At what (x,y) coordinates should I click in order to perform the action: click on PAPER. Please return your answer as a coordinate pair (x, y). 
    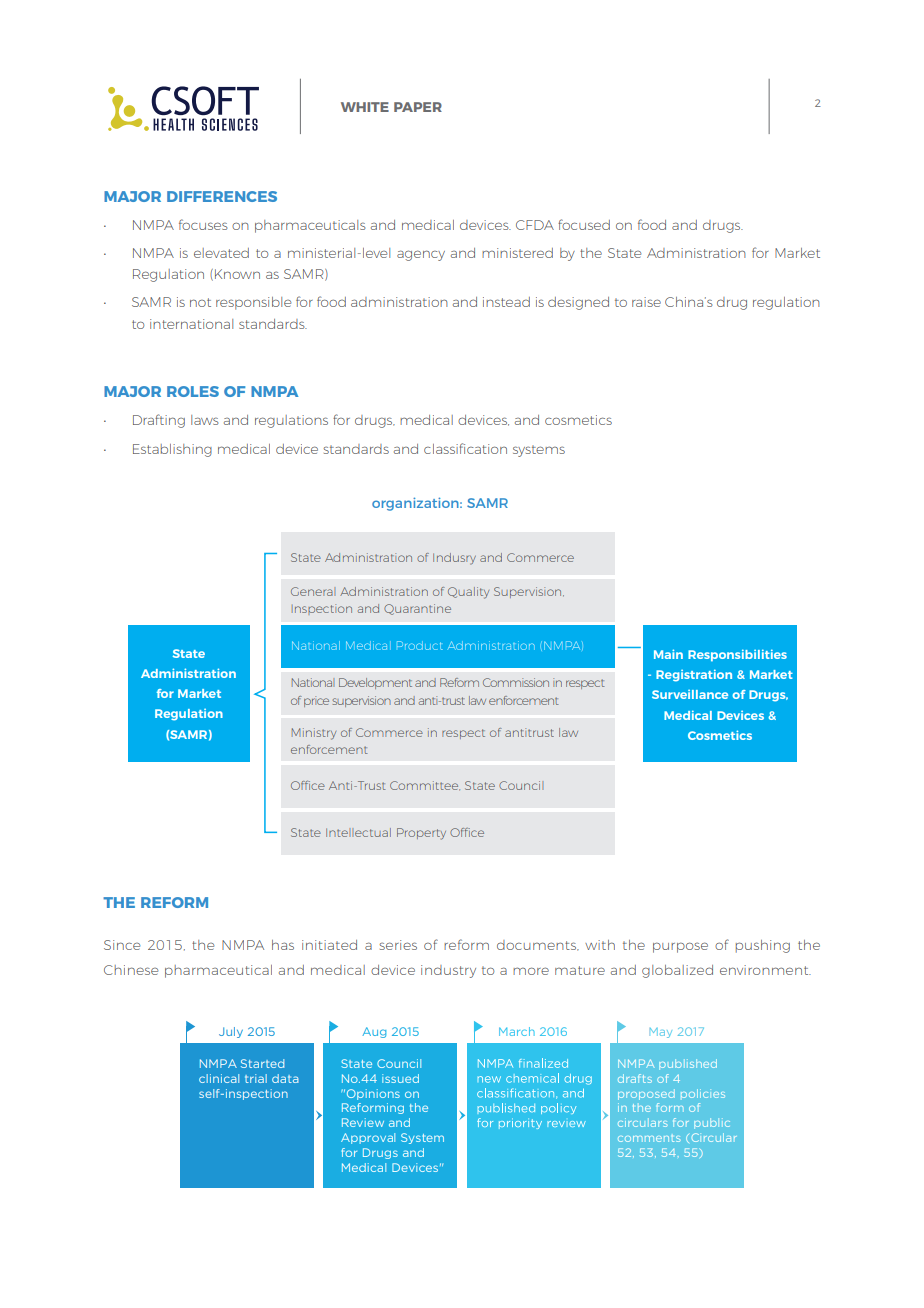
    Looking at the image, I should click on (418, 107).
